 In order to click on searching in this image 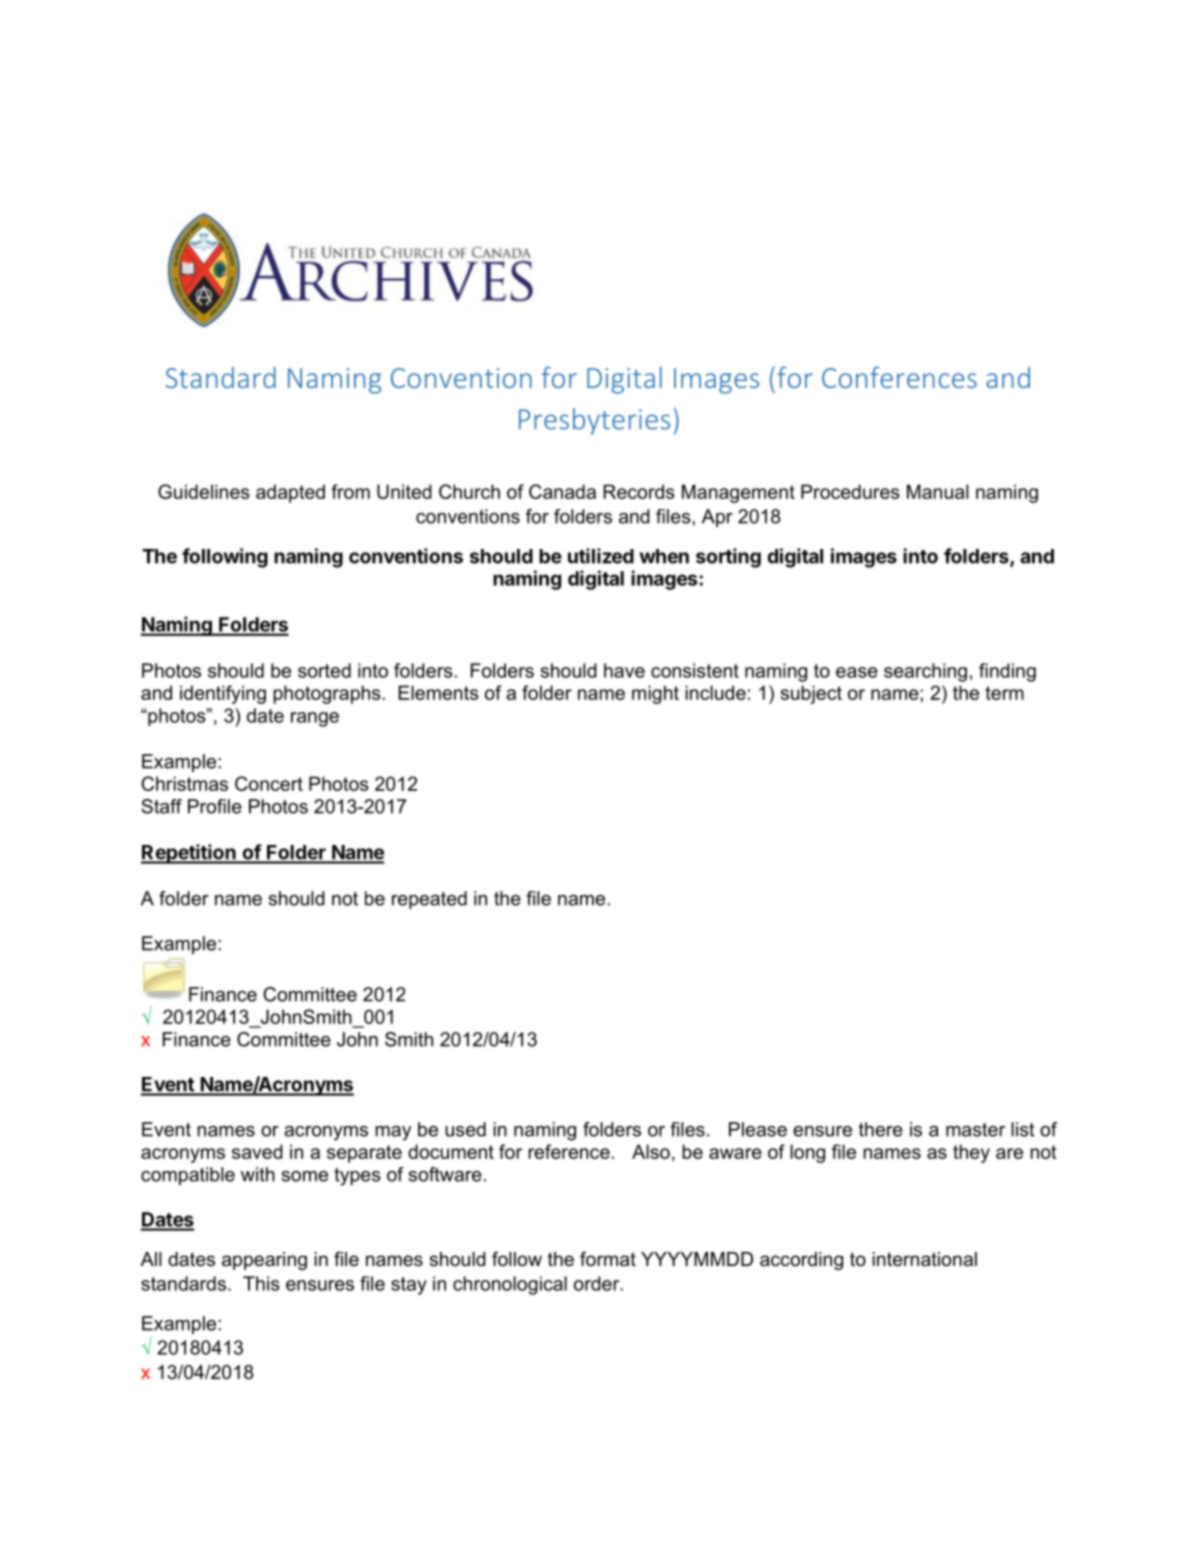, I will do `click(925, 672)`.
